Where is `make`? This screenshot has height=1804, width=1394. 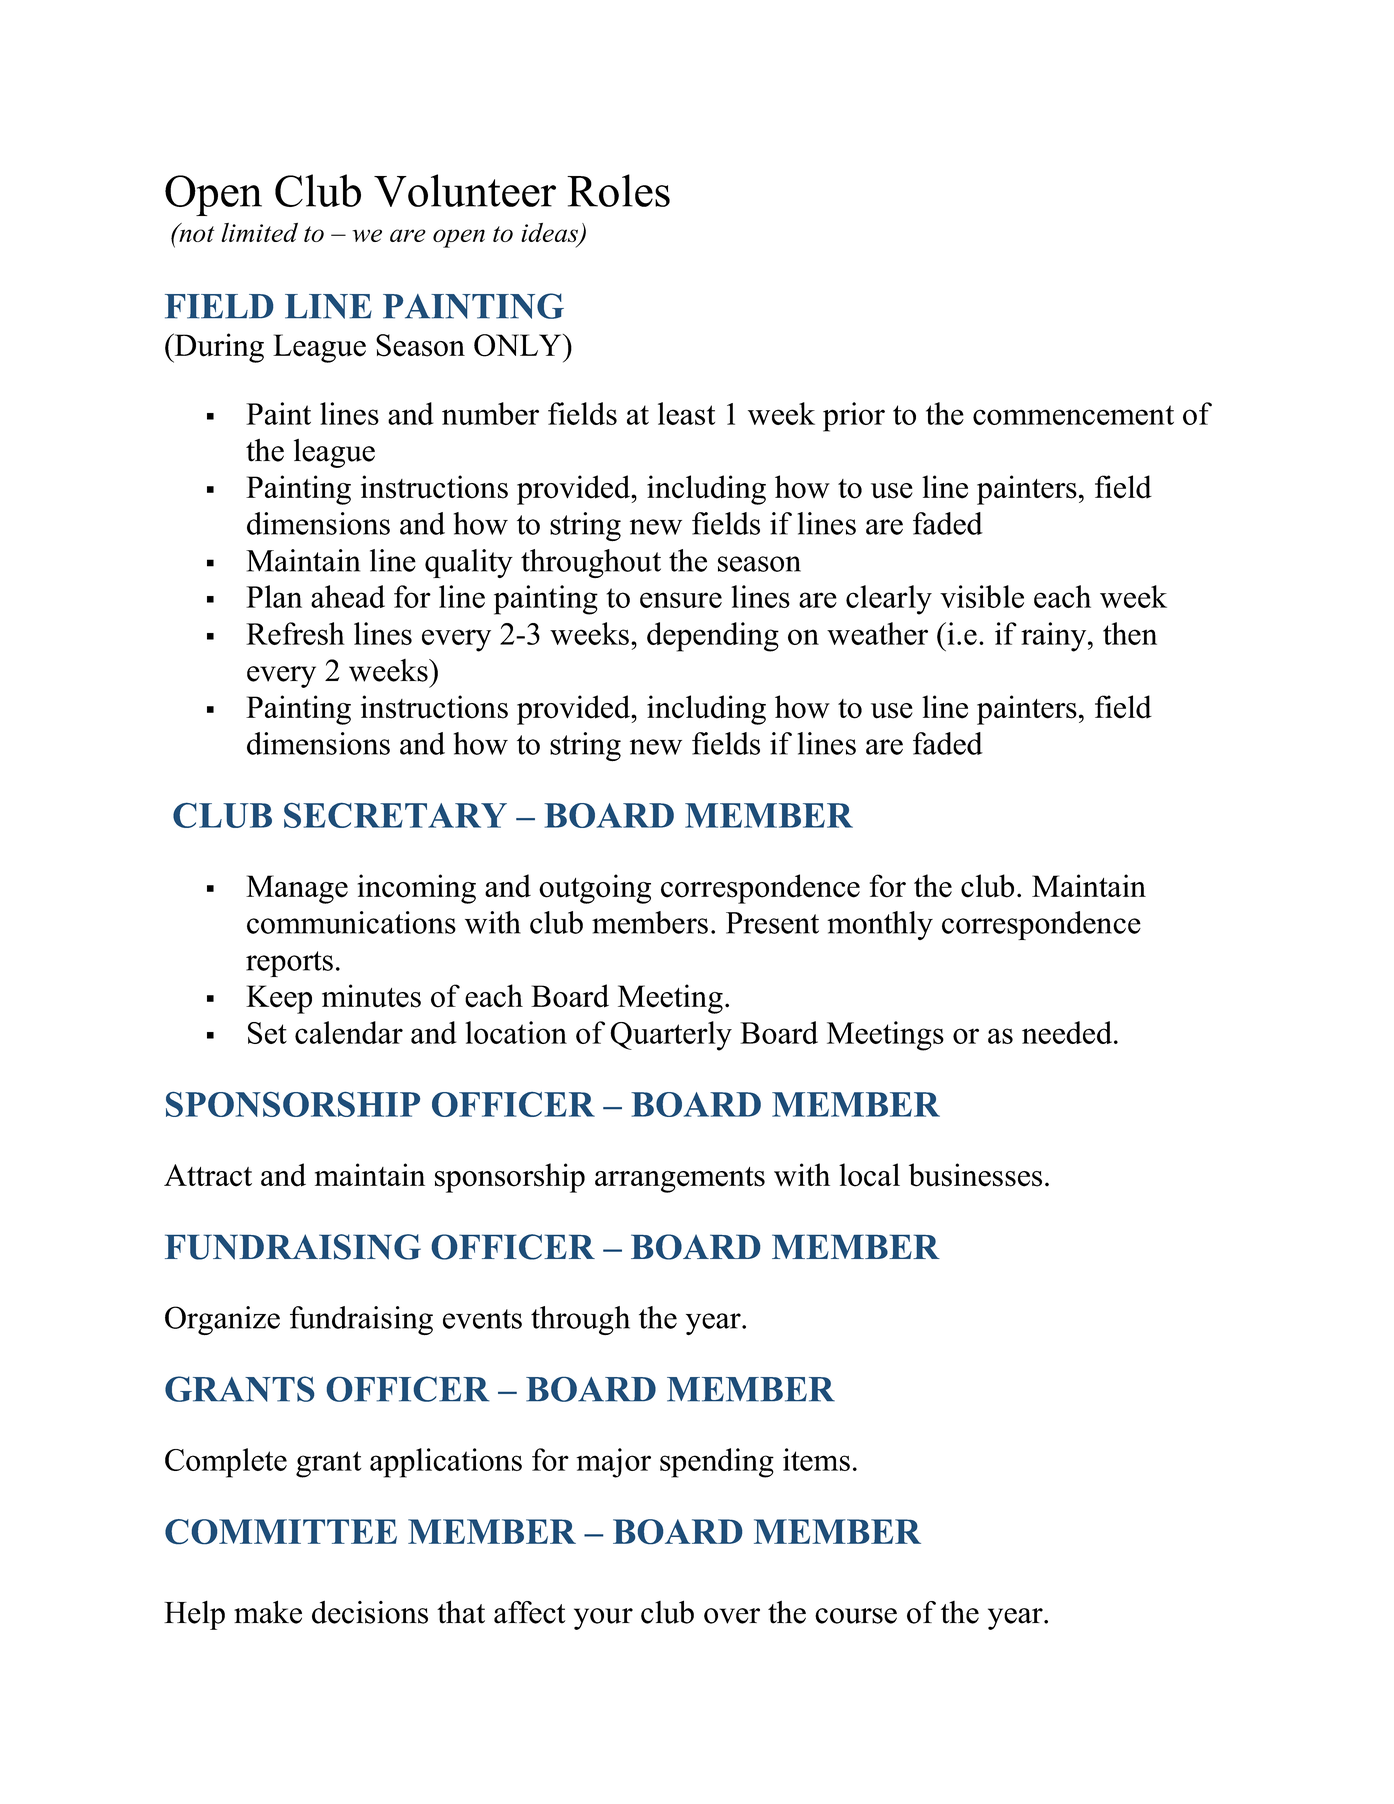
make is located at coordinates (268, 1612).
